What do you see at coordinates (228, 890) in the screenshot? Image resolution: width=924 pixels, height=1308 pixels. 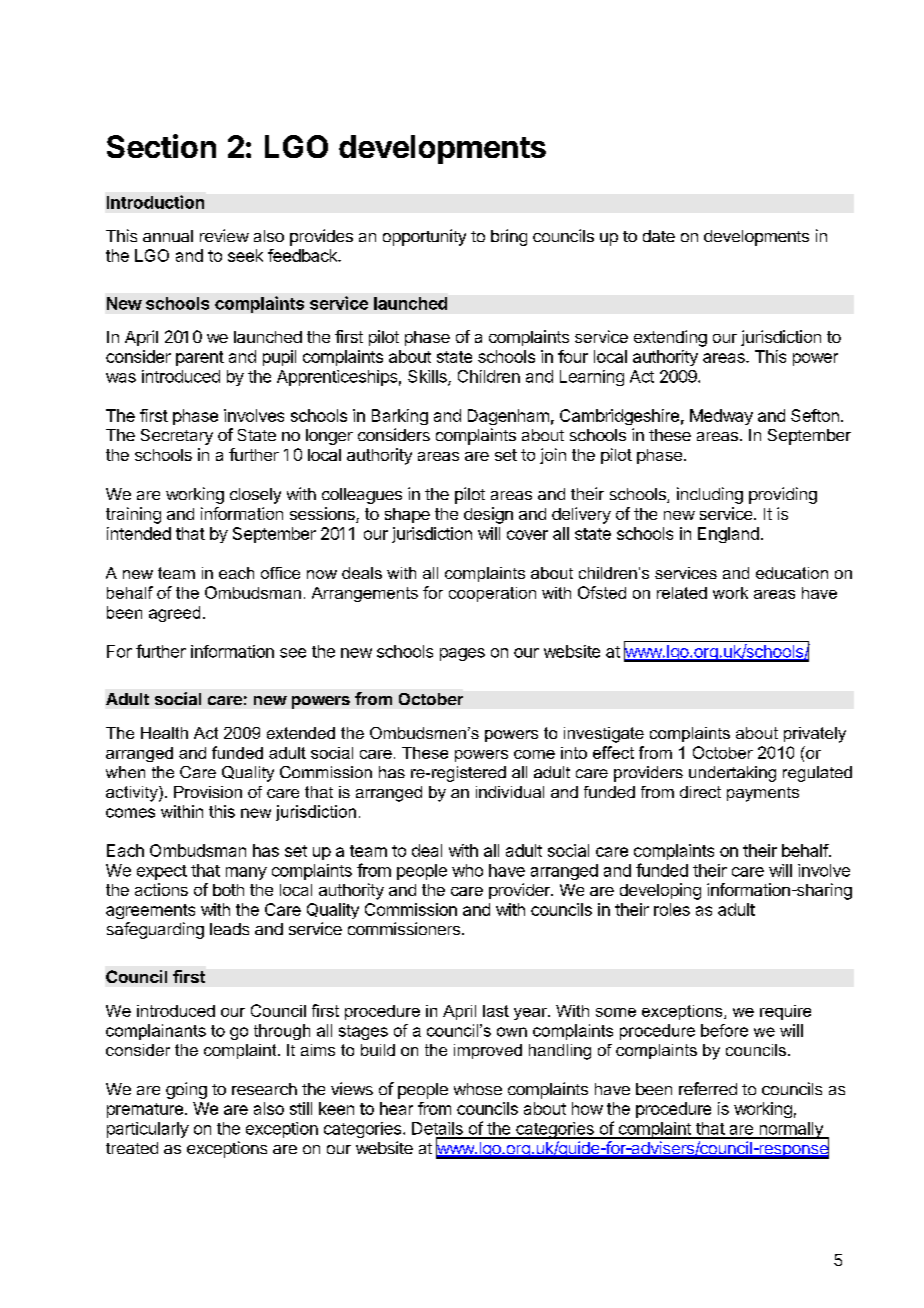 I see `both` at bounding box center [228, 890].
